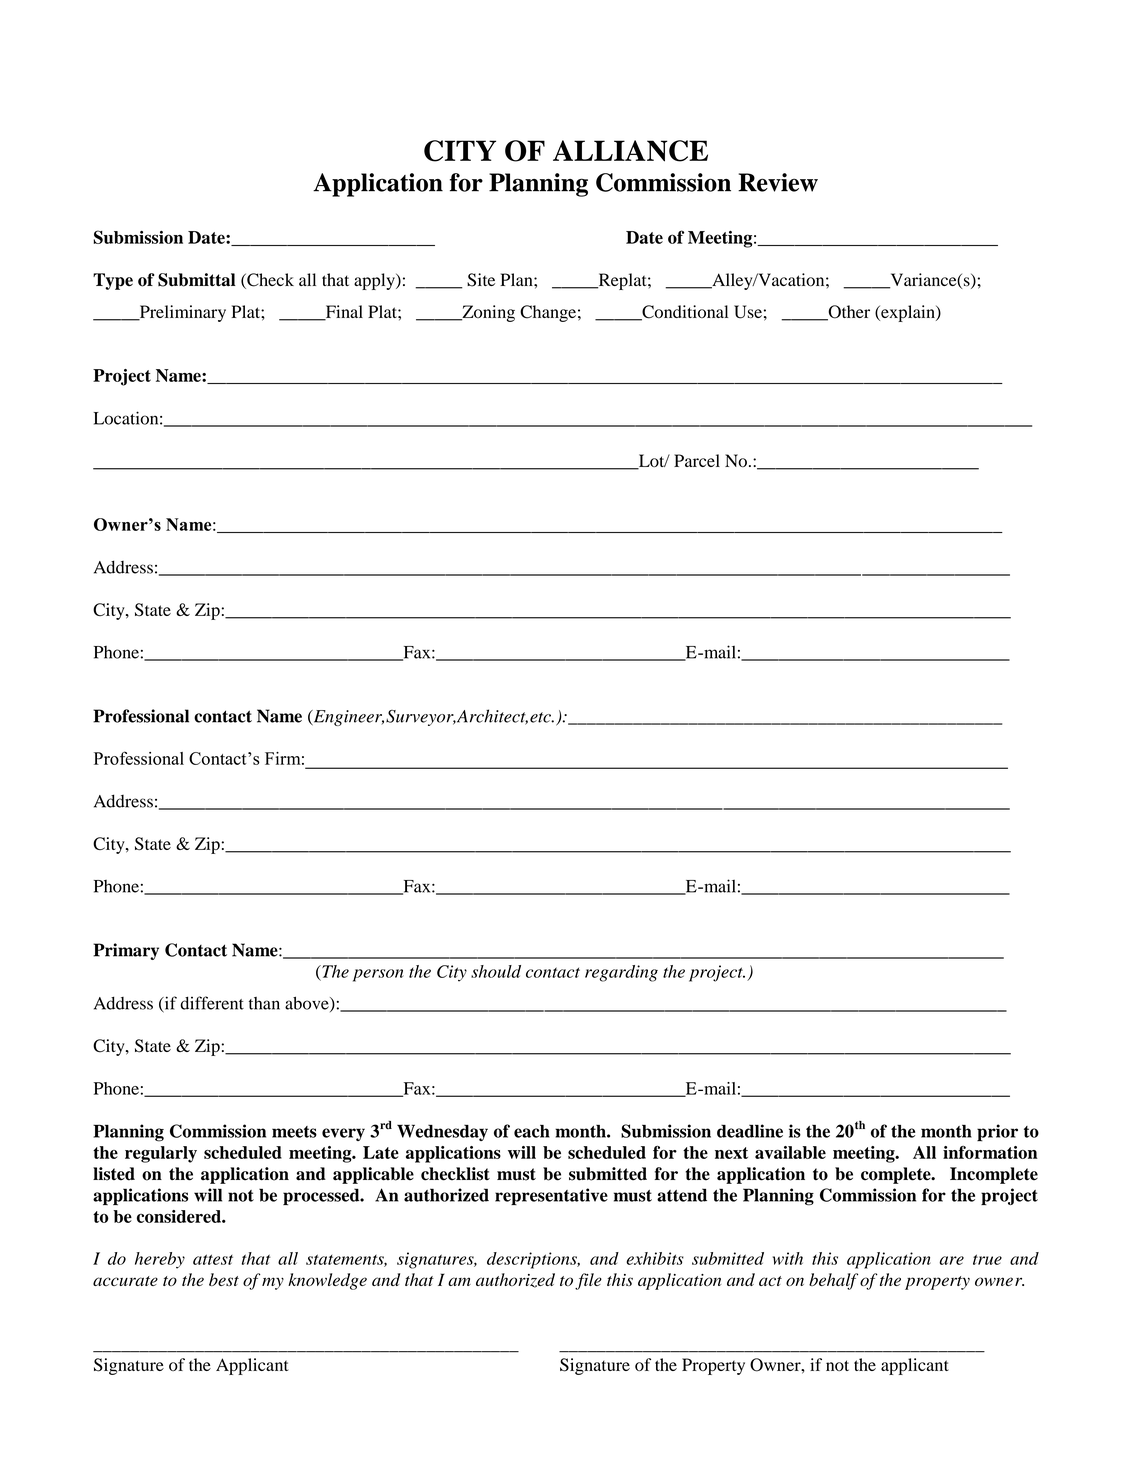 This screenshot has width=1132, height=1465. What do you see at coordinates (481, 280) in the screenshot?
I see `Site` at bounding box center [481, 280].
